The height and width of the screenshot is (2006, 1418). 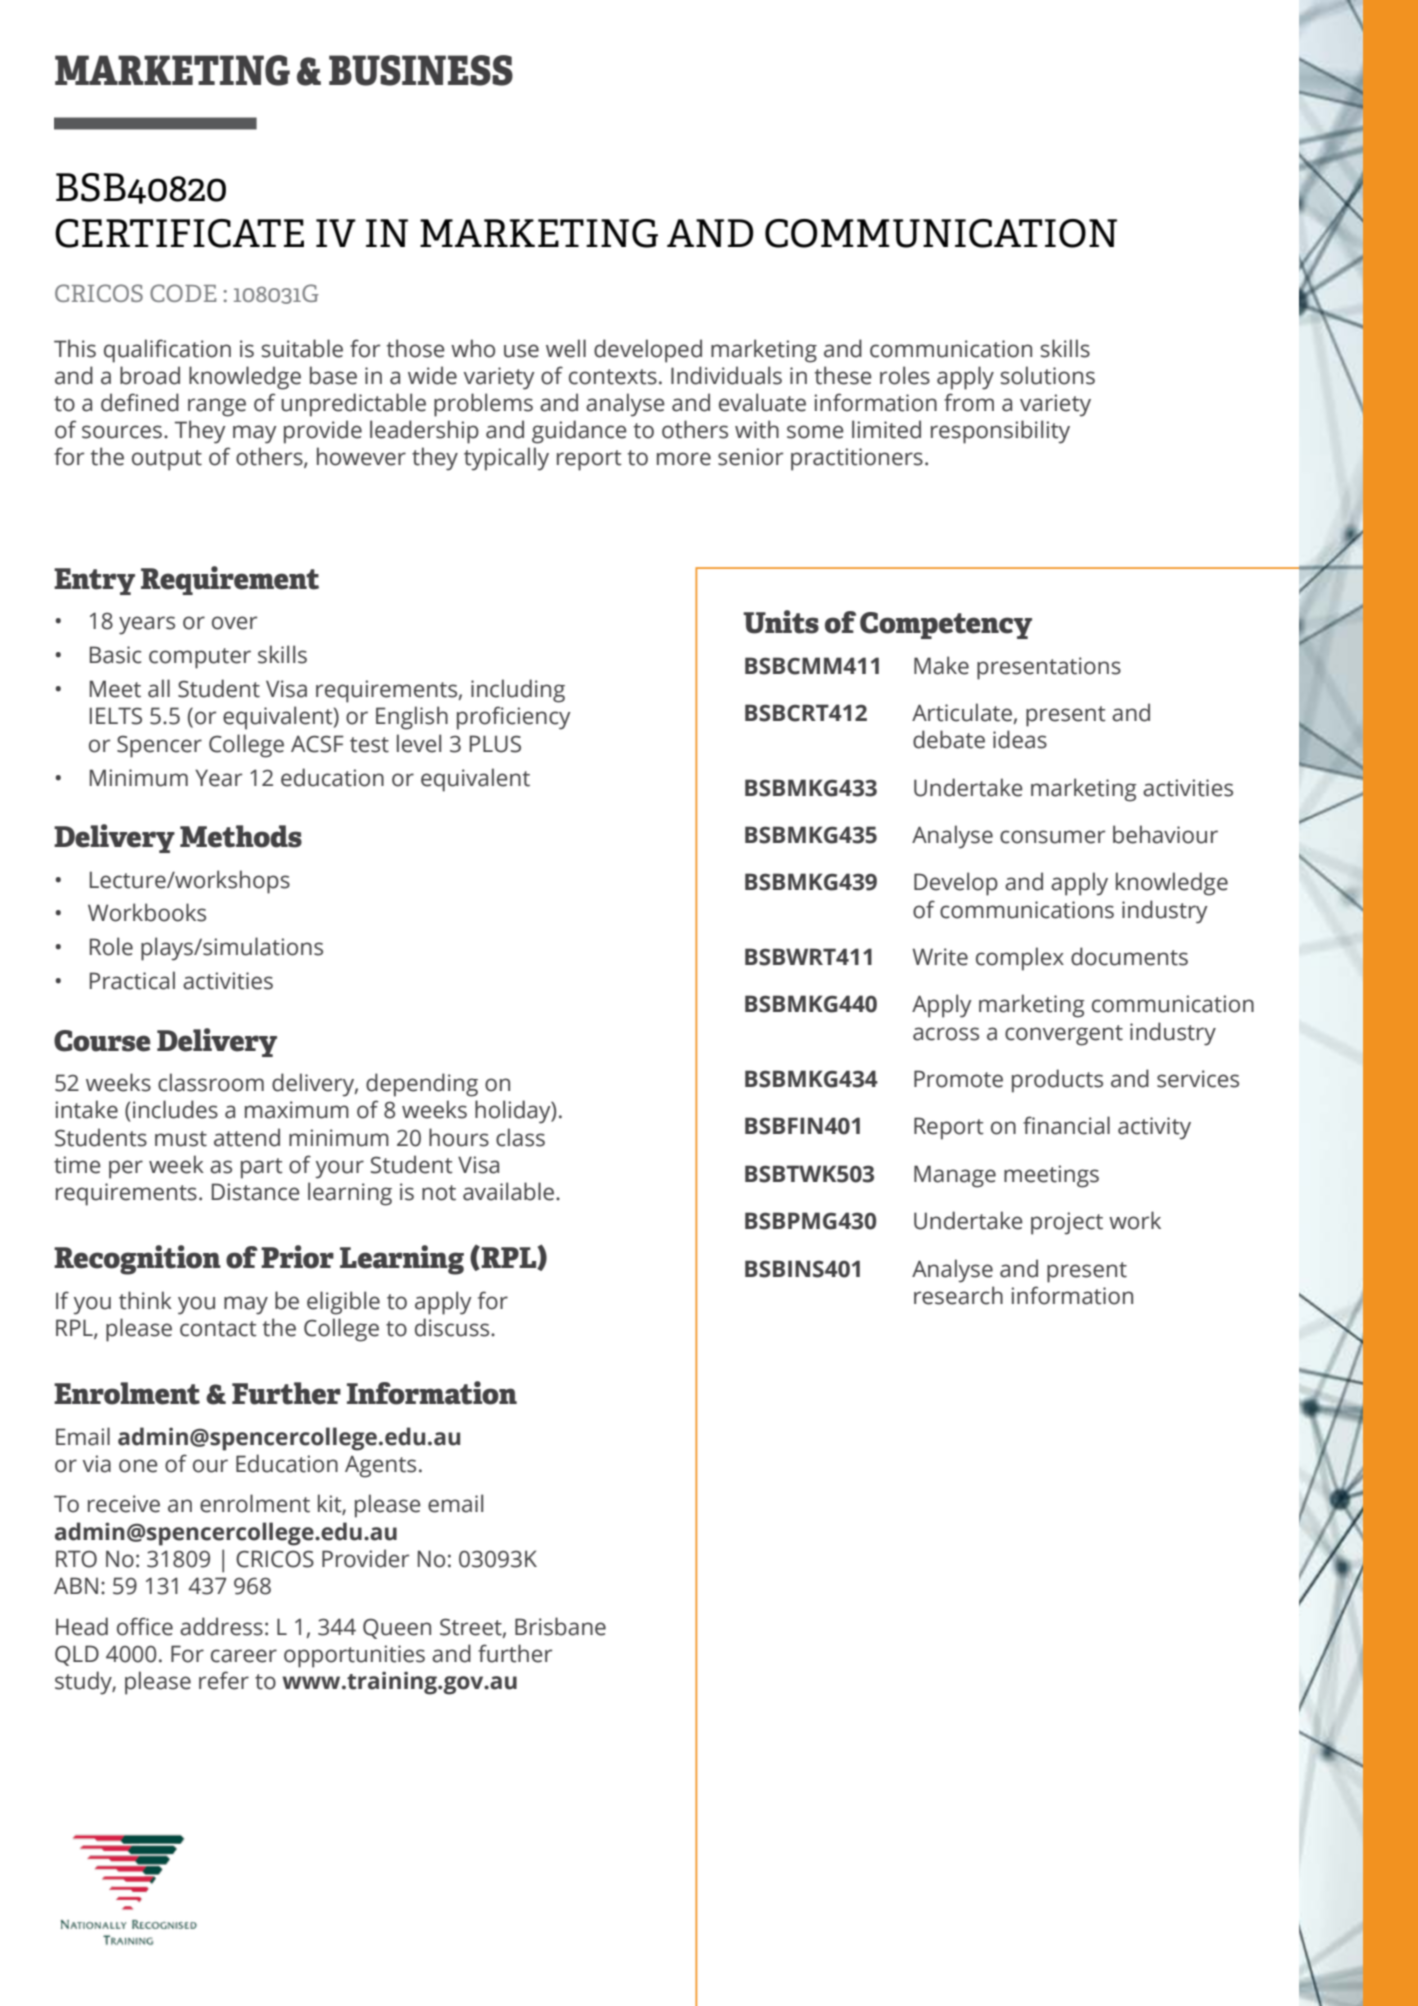 I want to click on more, so click(x=684, y=459).
